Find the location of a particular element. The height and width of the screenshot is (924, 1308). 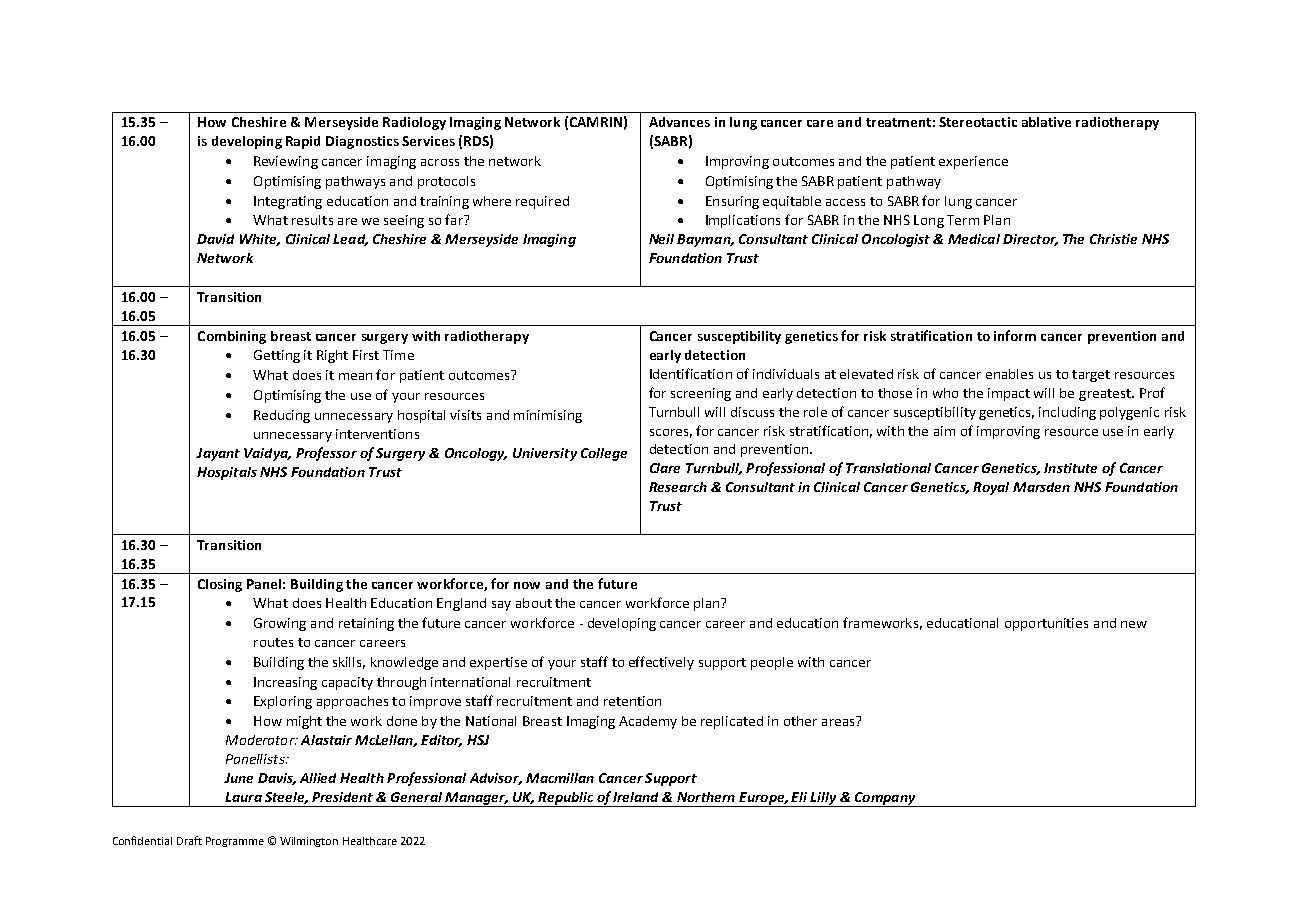

Advances is located at coordinates (679, 122).
